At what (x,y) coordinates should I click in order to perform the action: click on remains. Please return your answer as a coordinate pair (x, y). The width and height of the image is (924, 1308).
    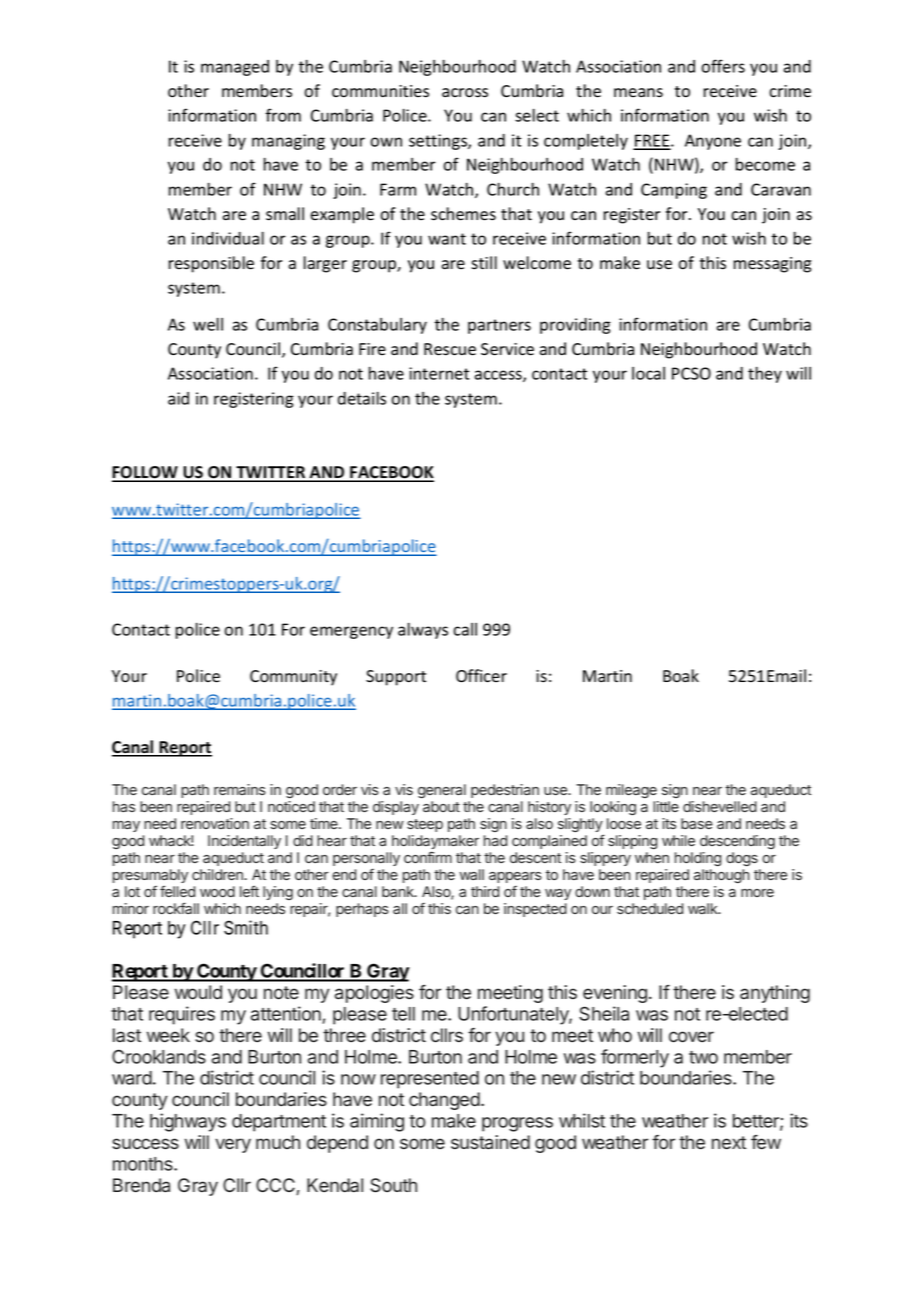
    Looking at the image, I should click on (240, 789).
